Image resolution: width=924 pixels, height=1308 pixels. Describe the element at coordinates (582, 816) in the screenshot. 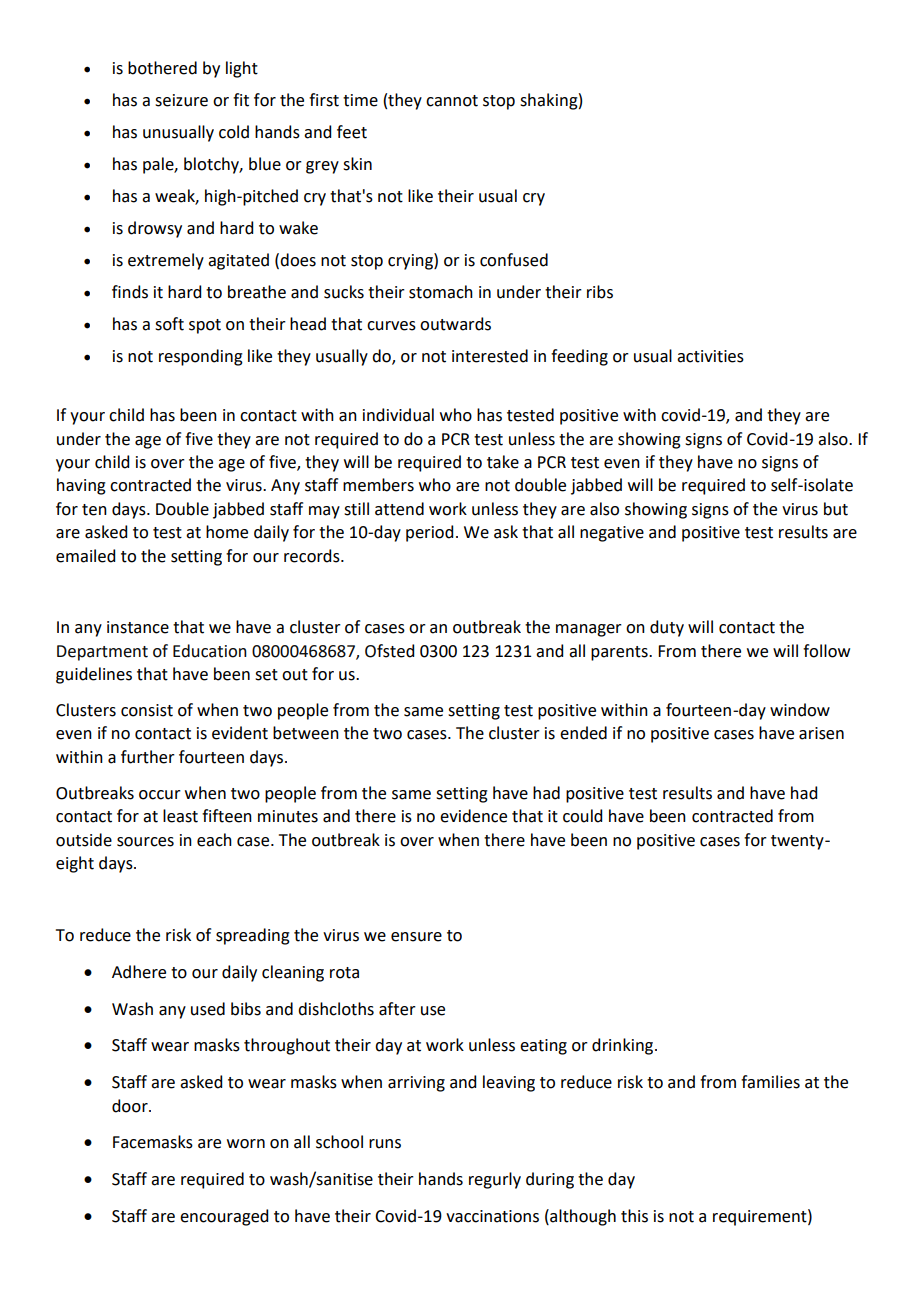

I see `could` at that location.
